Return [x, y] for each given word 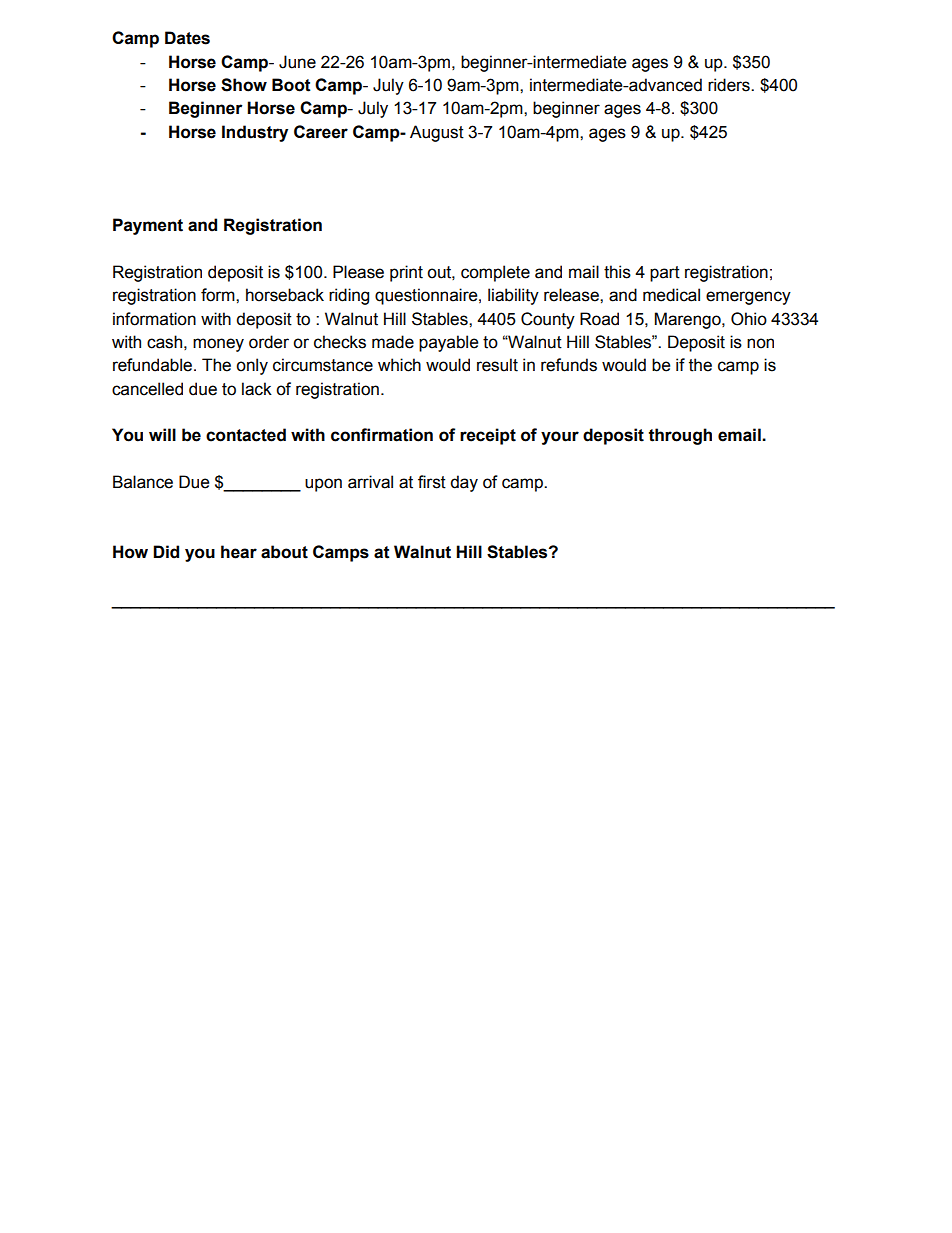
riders [730, 85]
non [760, 343]
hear [239, 552]
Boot [291, 85]
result [497, 365]
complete [495, 273]
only [252, 366]
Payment [148, 226]
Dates [187, 38]
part [665, 274]
